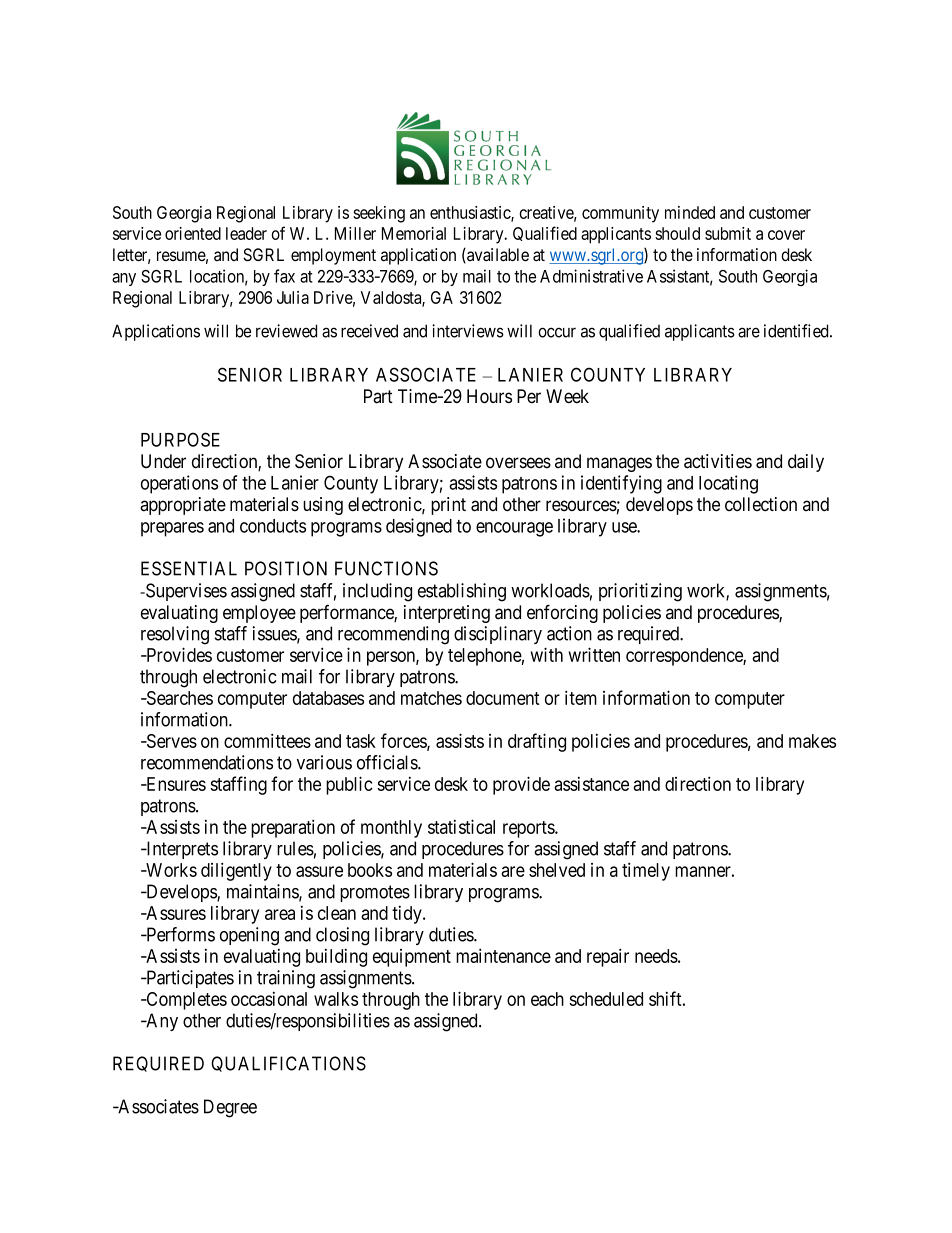  Describe the element at coordinates (547, 999) in the screenshot. I see `each` at that location.
